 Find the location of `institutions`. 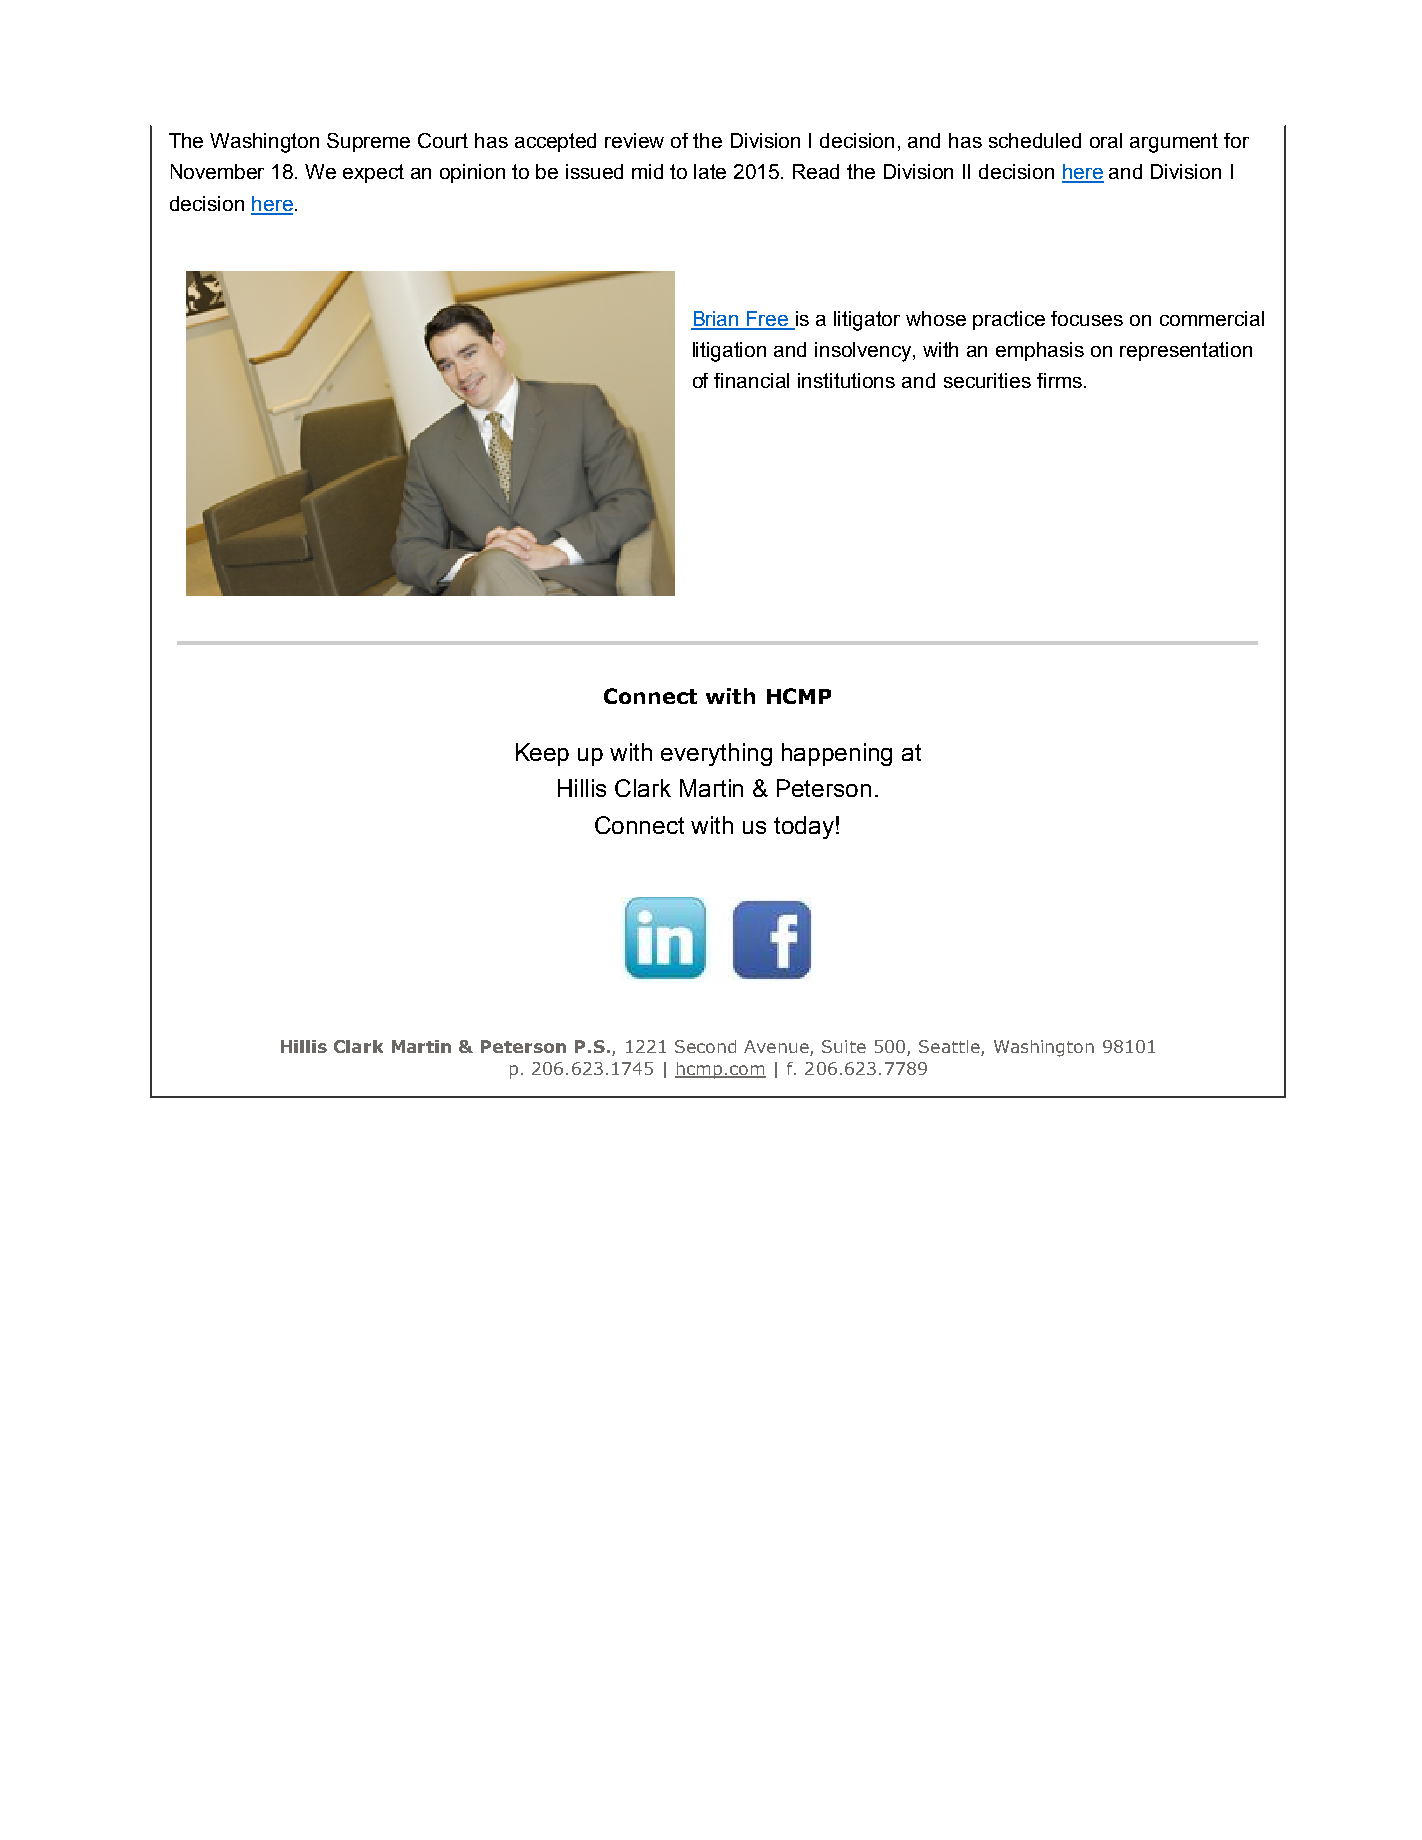

institutions is located at coordinates (846, 380).
